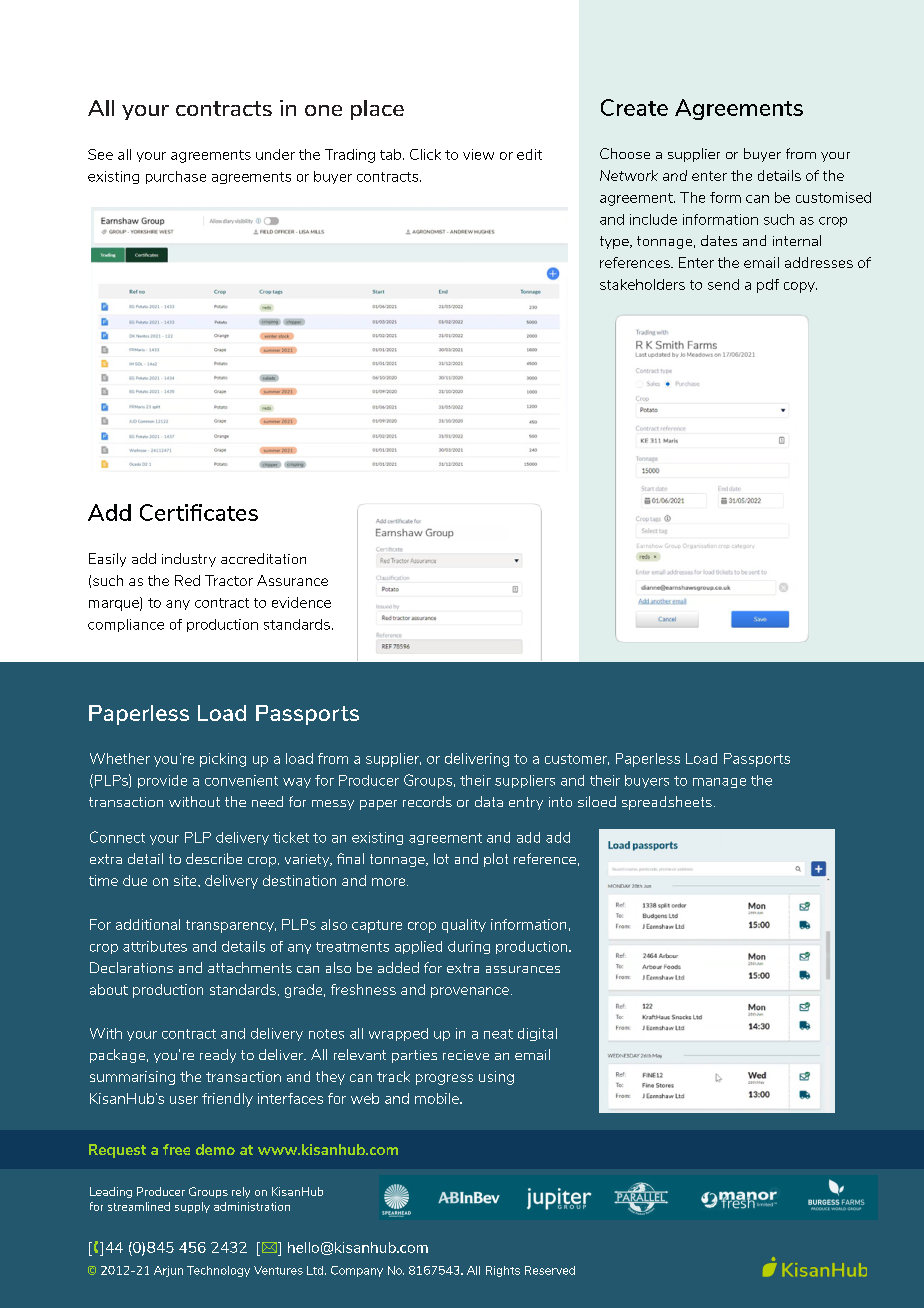  I want to click on purchase, so click(176, 177).
